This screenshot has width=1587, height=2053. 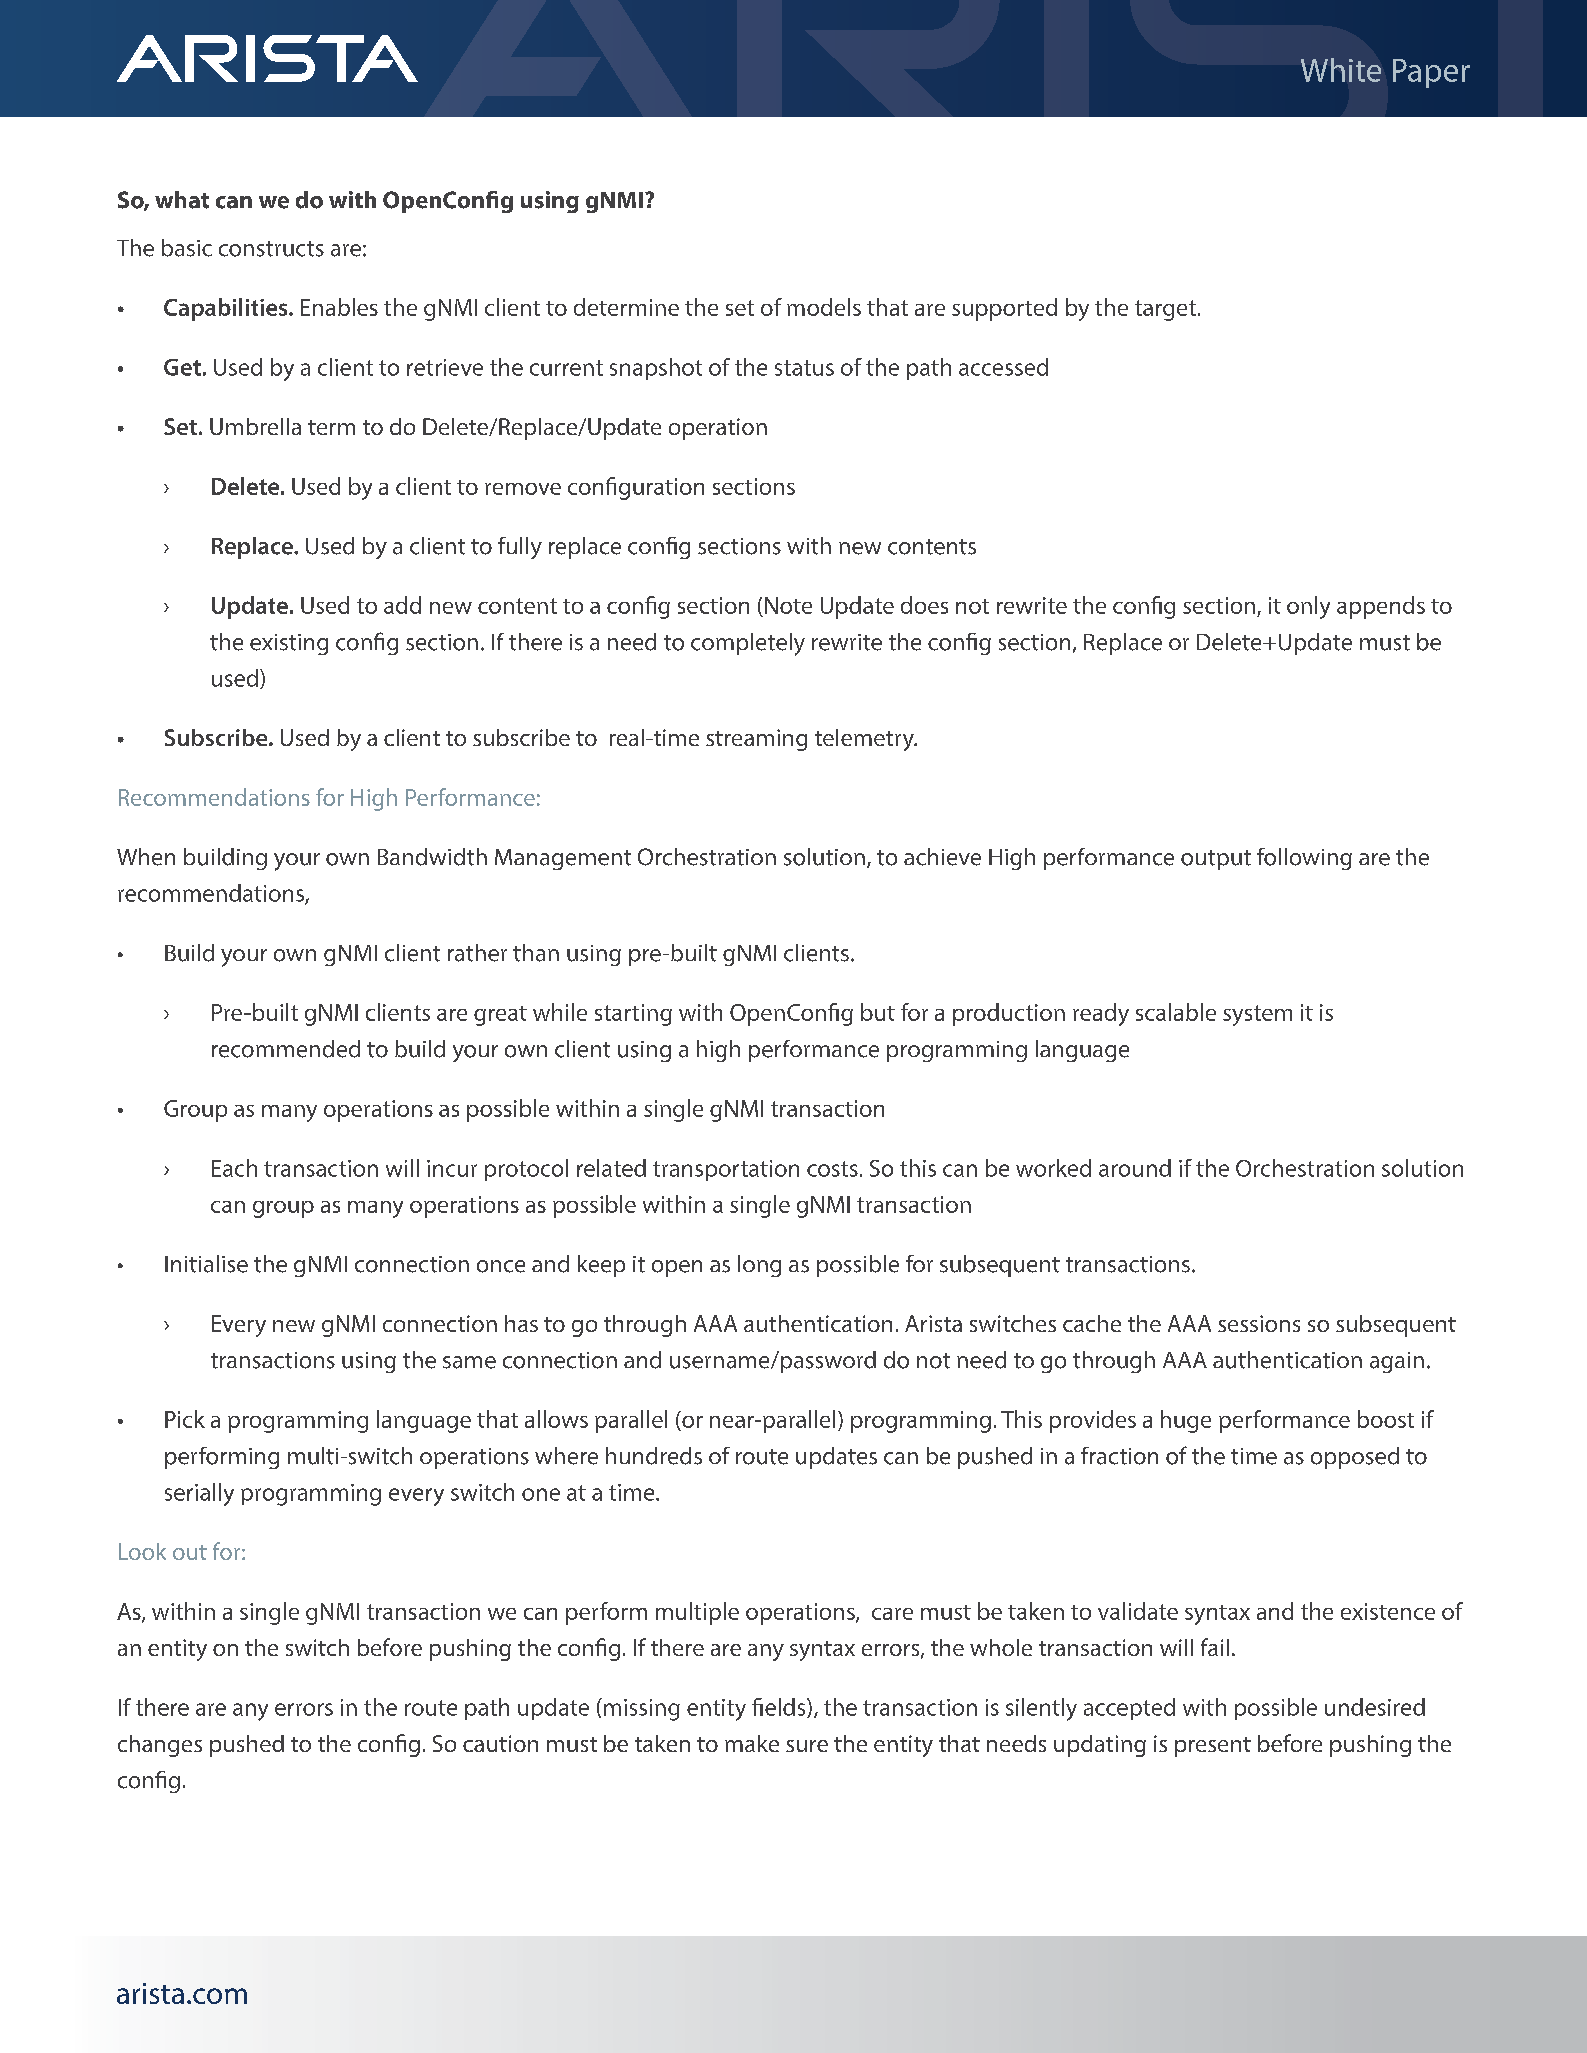 What do you see at coordinates (160, 1746) in the screenshot?
I see `changes` at bounding box center [160, 1746].
